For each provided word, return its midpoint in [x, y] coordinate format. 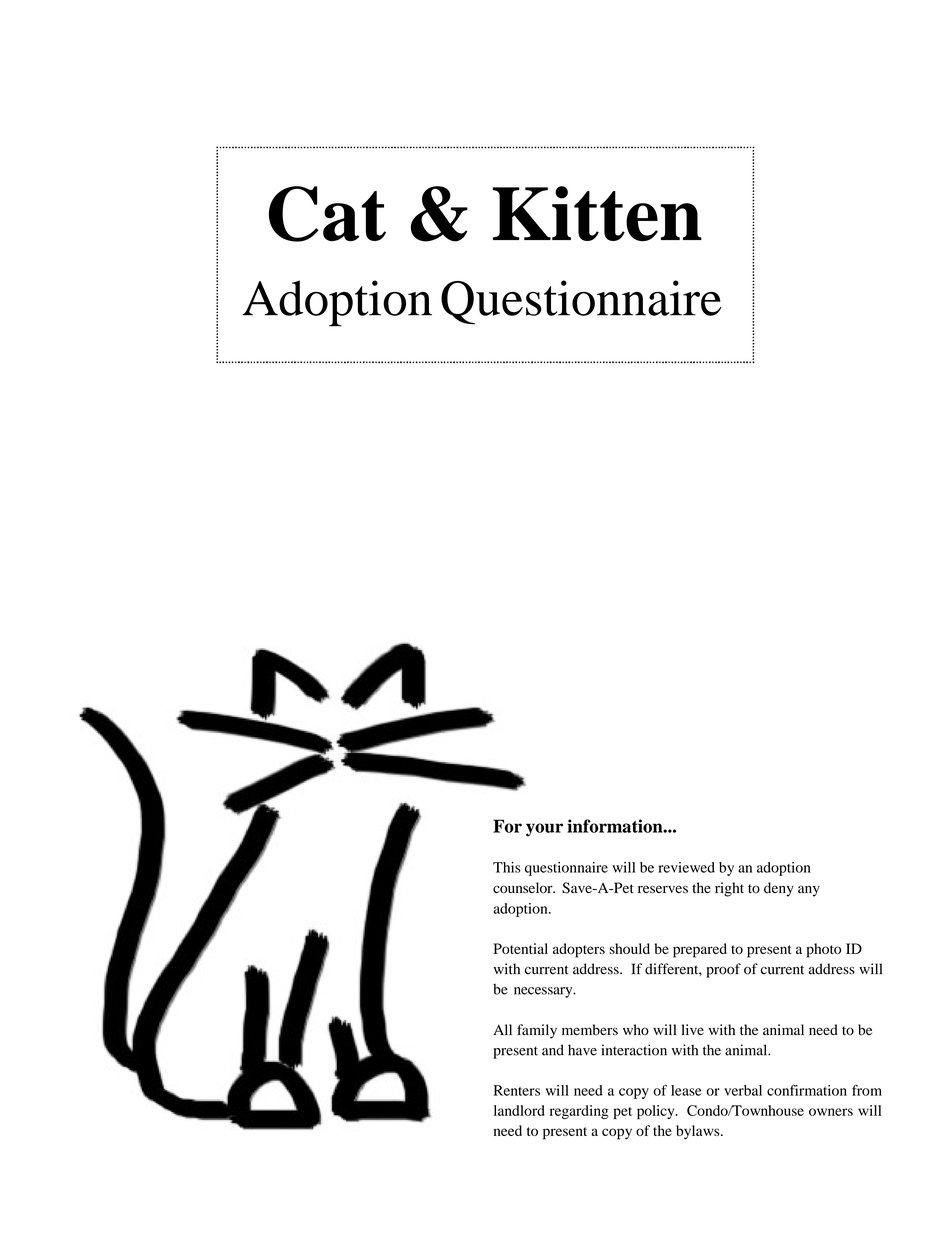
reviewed [686, 867]
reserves [663, 889]
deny [779, 889]
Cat [327, 214]
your [544, 830]
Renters [517, 1090]
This [507, 867]
